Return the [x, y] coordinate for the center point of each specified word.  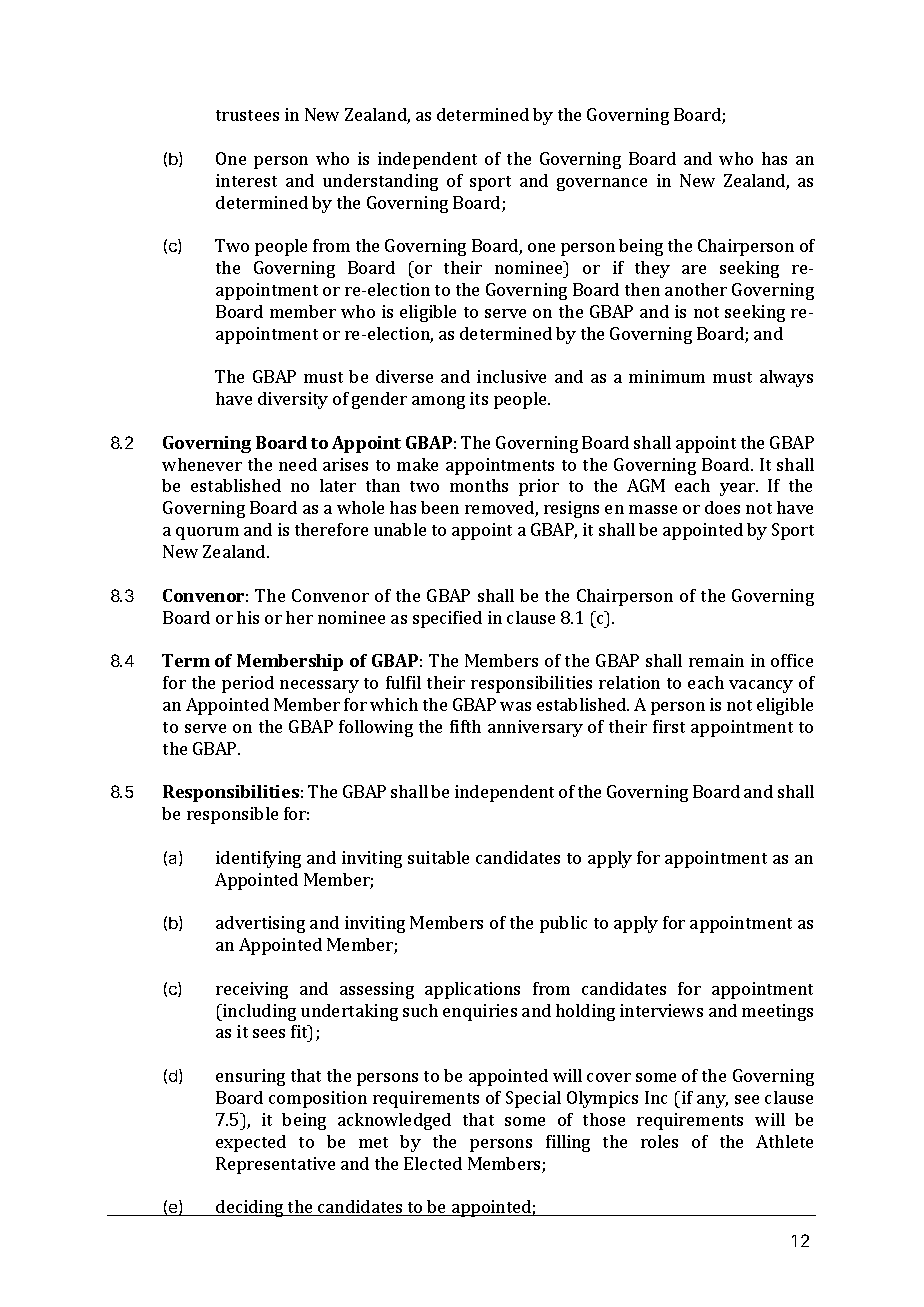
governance [602, 184]
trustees [247, 115]
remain [716, 660]
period [248, 684]
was [515, 706]
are [694, 269]
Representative [275, 1165]
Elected [433, 1163]
